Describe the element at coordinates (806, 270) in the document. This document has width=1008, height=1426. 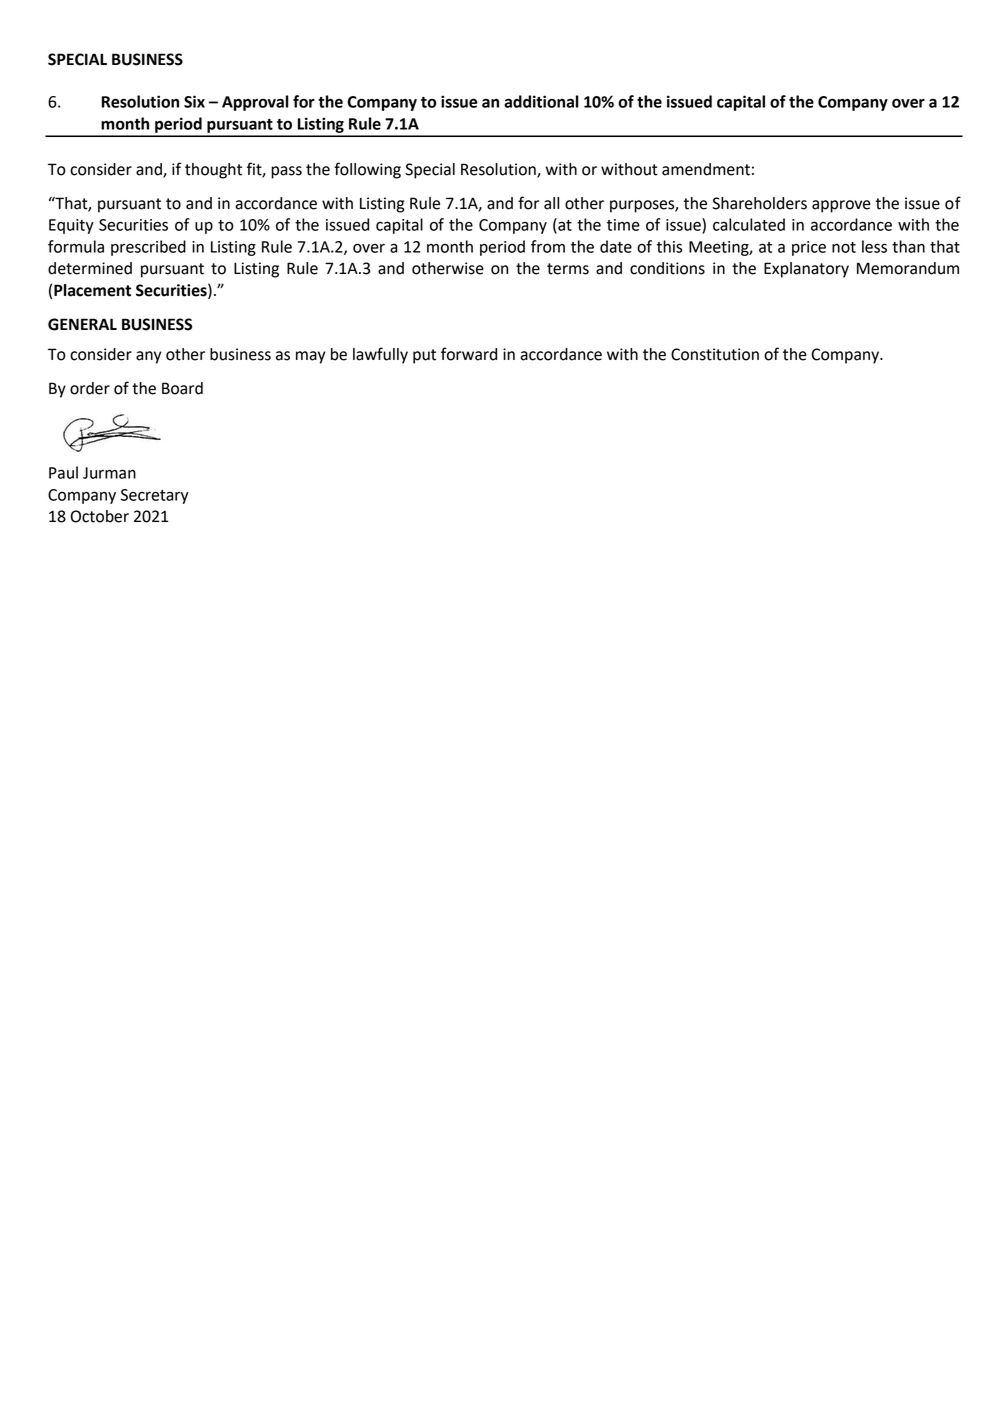
I see `Explanatory` at that location.
